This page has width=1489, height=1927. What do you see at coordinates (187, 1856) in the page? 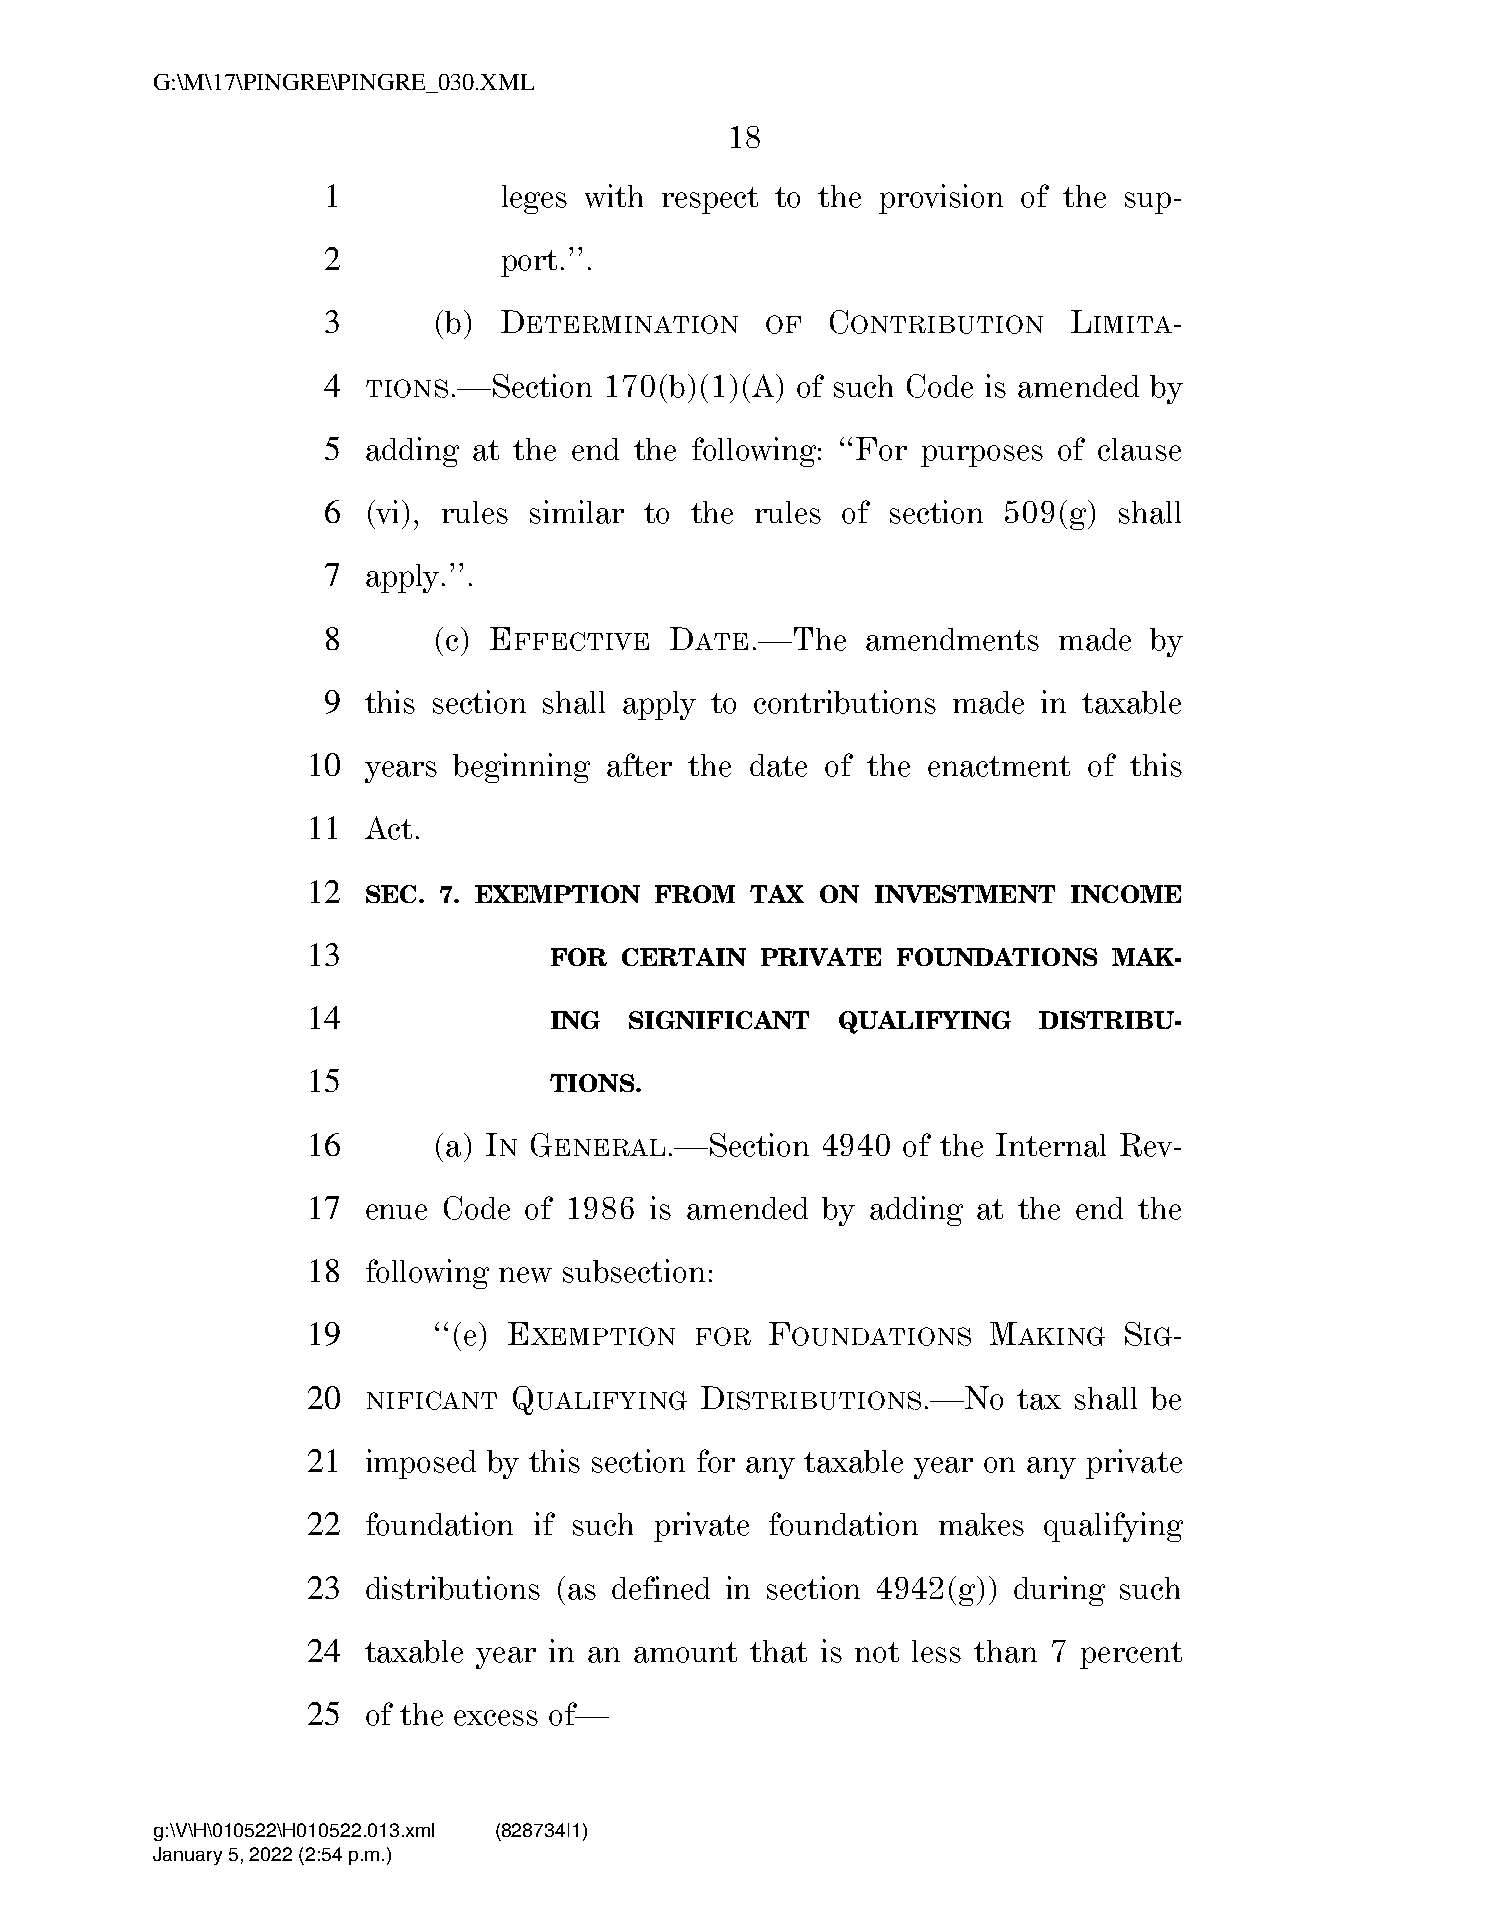
I see `January` at bounding box center [187, 1856].
